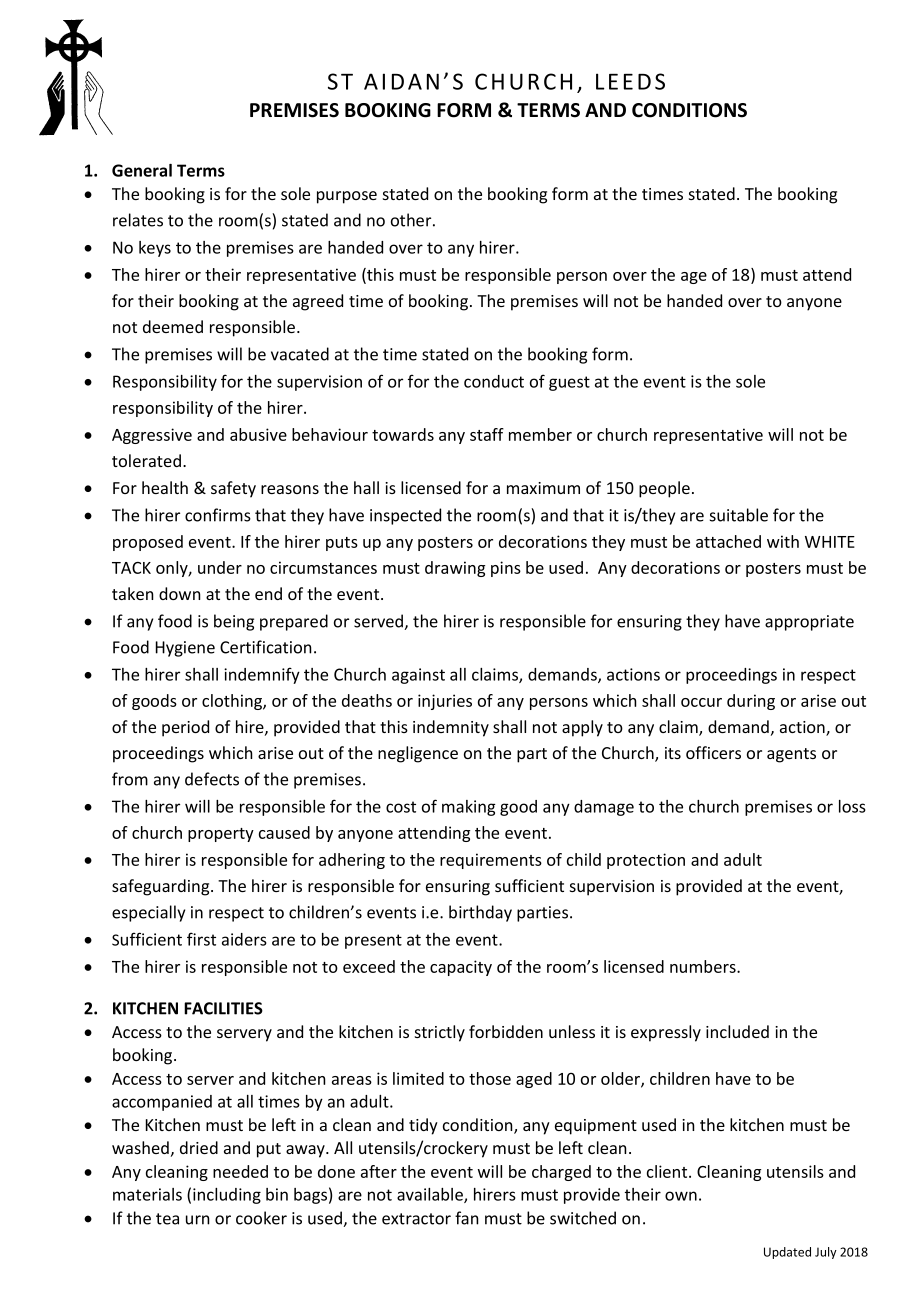 The image size is (924, 1309). What do you see at coordinates (347, 197) in the document?
I see `purpose` at bounding box center [347, 197].
